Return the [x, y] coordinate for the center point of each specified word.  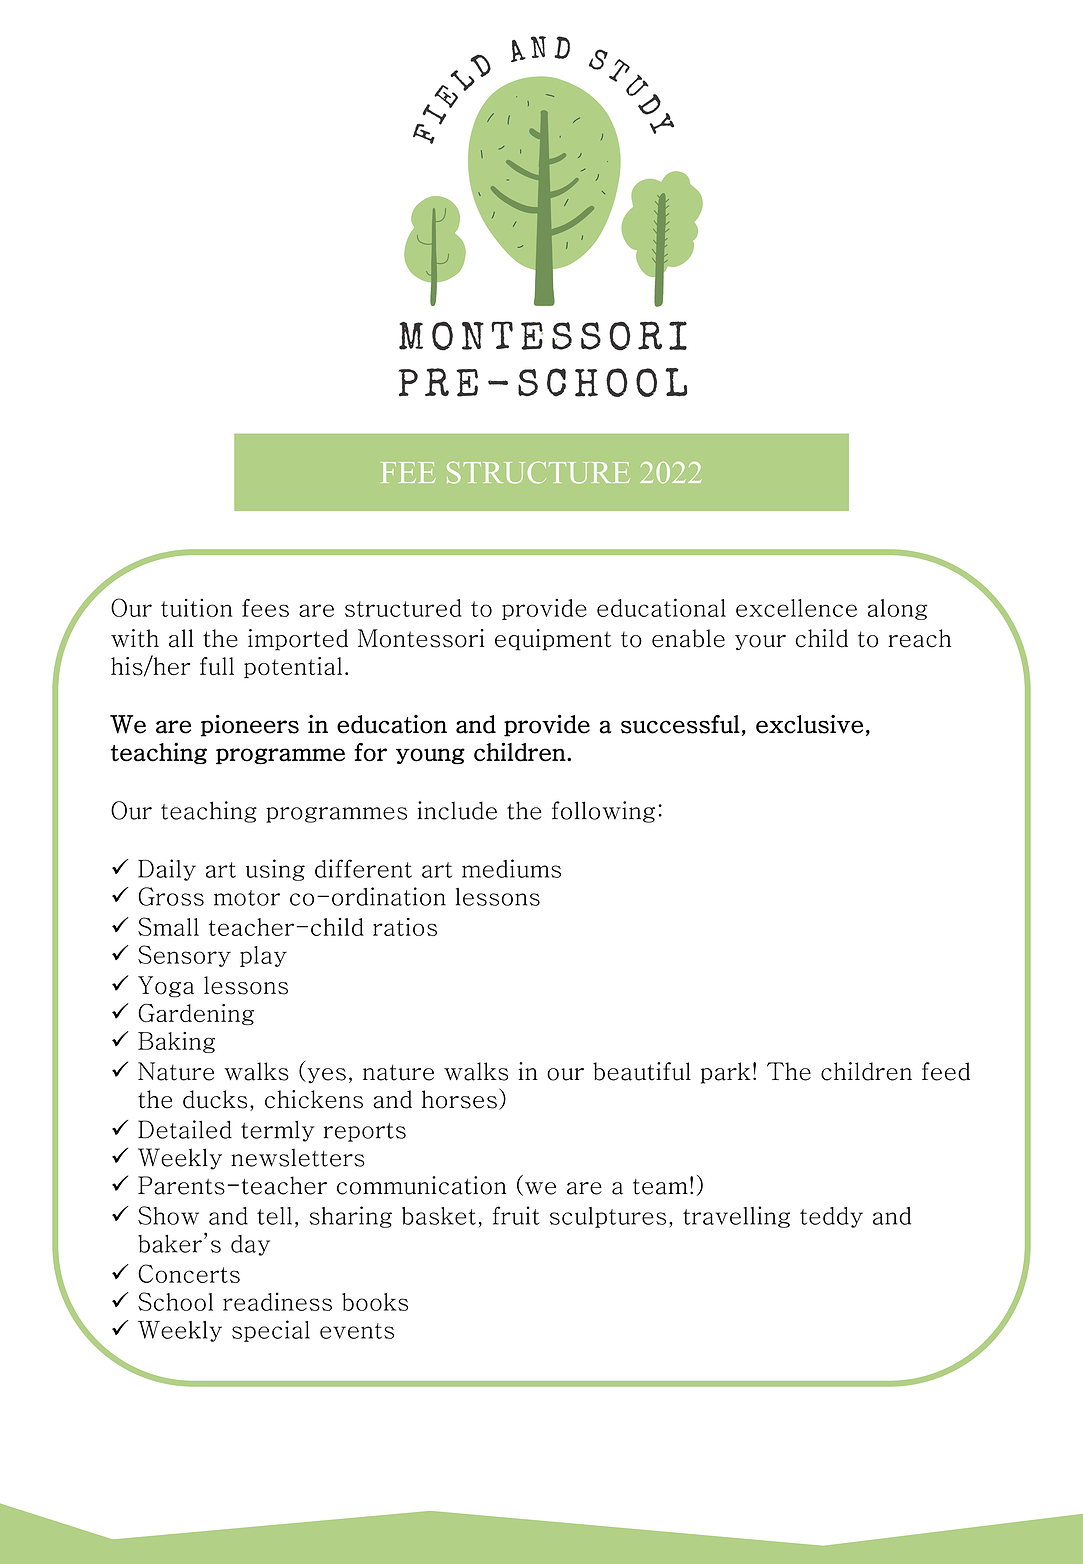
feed [946, 1071]
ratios [405, 927]
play [263, 956]
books [375, 1302]
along [897, 609]
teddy [831, 1217]
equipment [553, 640]
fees [265, 608]
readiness [277, 1301]
